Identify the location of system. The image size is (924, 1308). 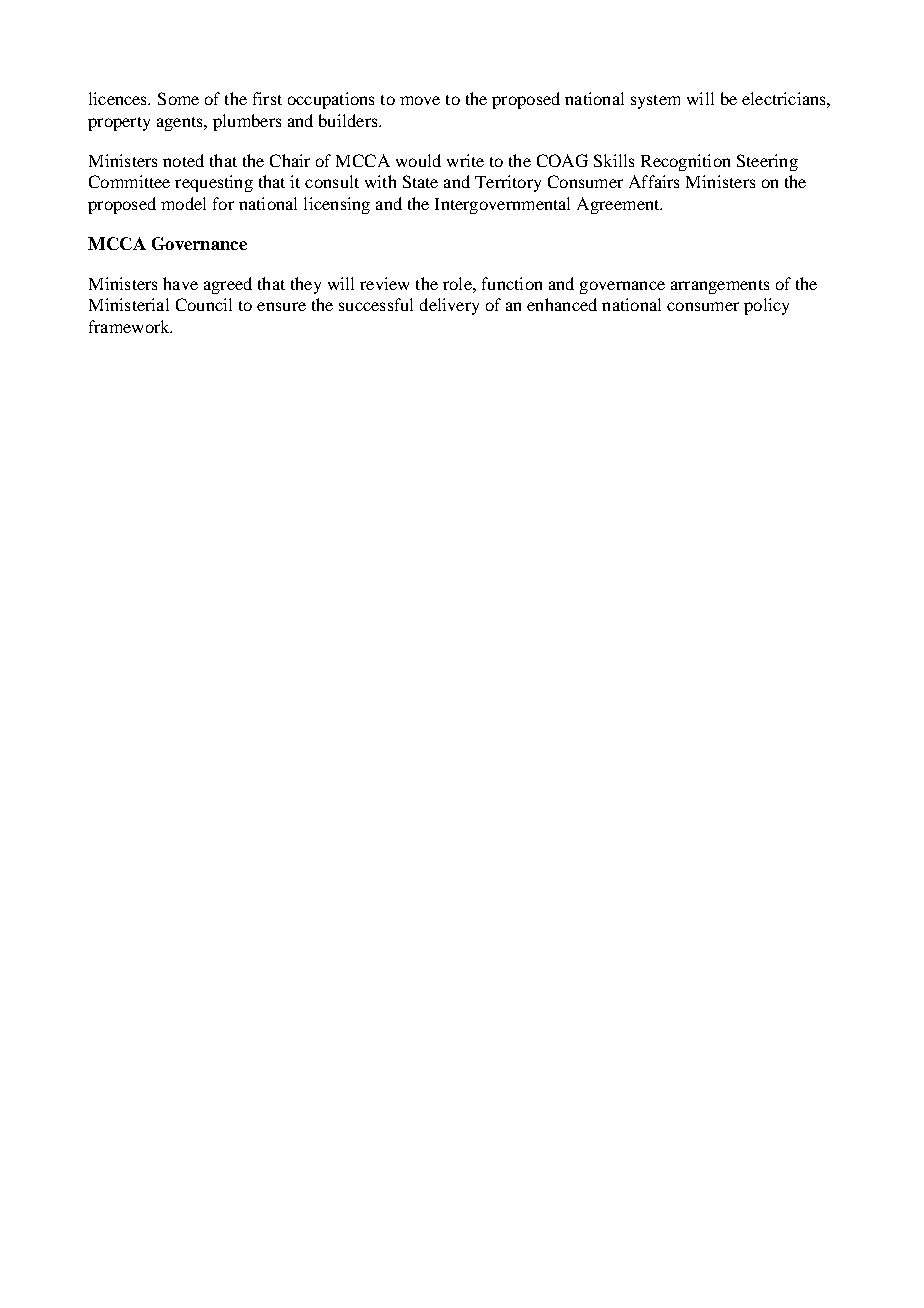
(655, 102).
